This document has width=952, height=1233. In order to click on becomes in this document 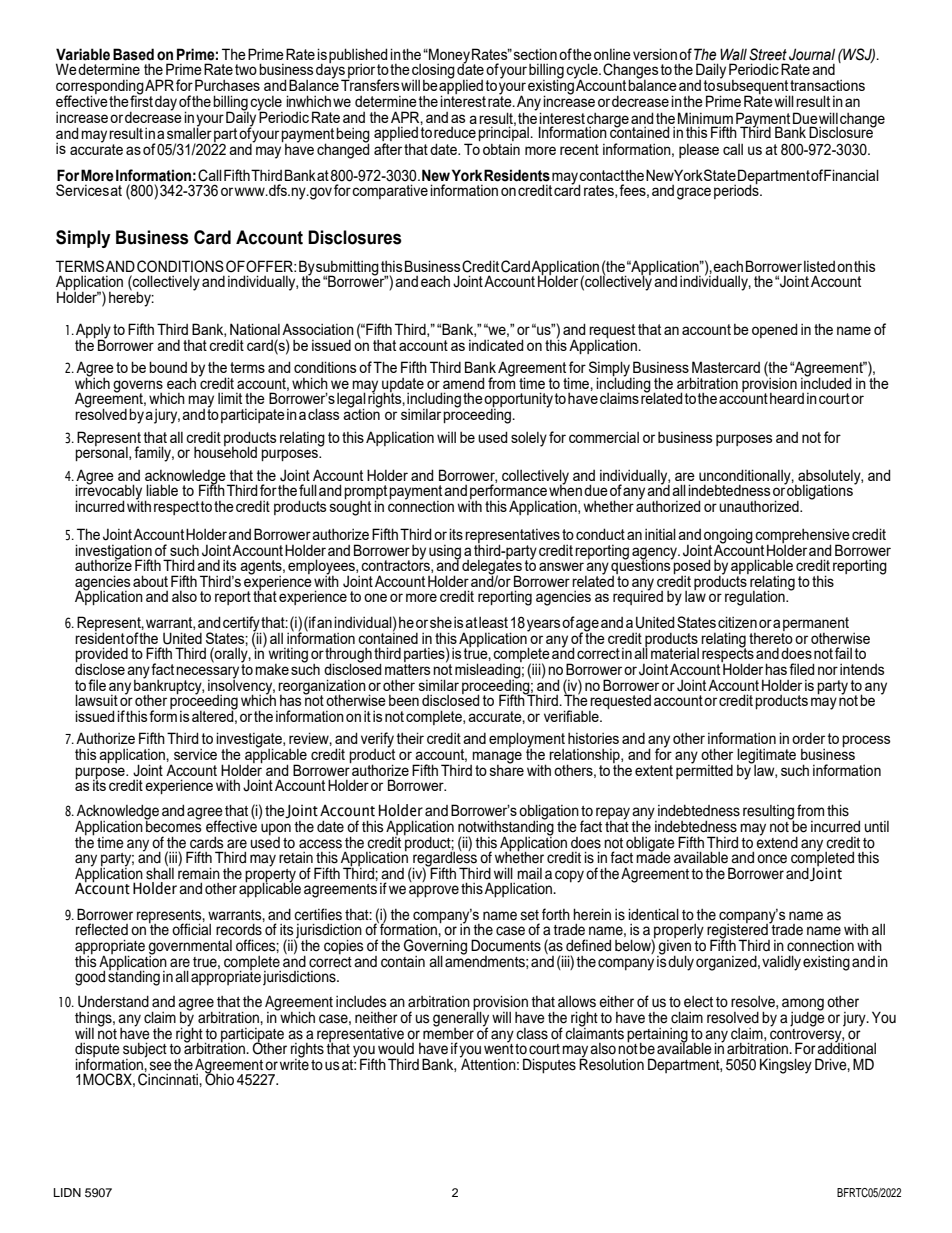, I will do `click(173, 825)`.
